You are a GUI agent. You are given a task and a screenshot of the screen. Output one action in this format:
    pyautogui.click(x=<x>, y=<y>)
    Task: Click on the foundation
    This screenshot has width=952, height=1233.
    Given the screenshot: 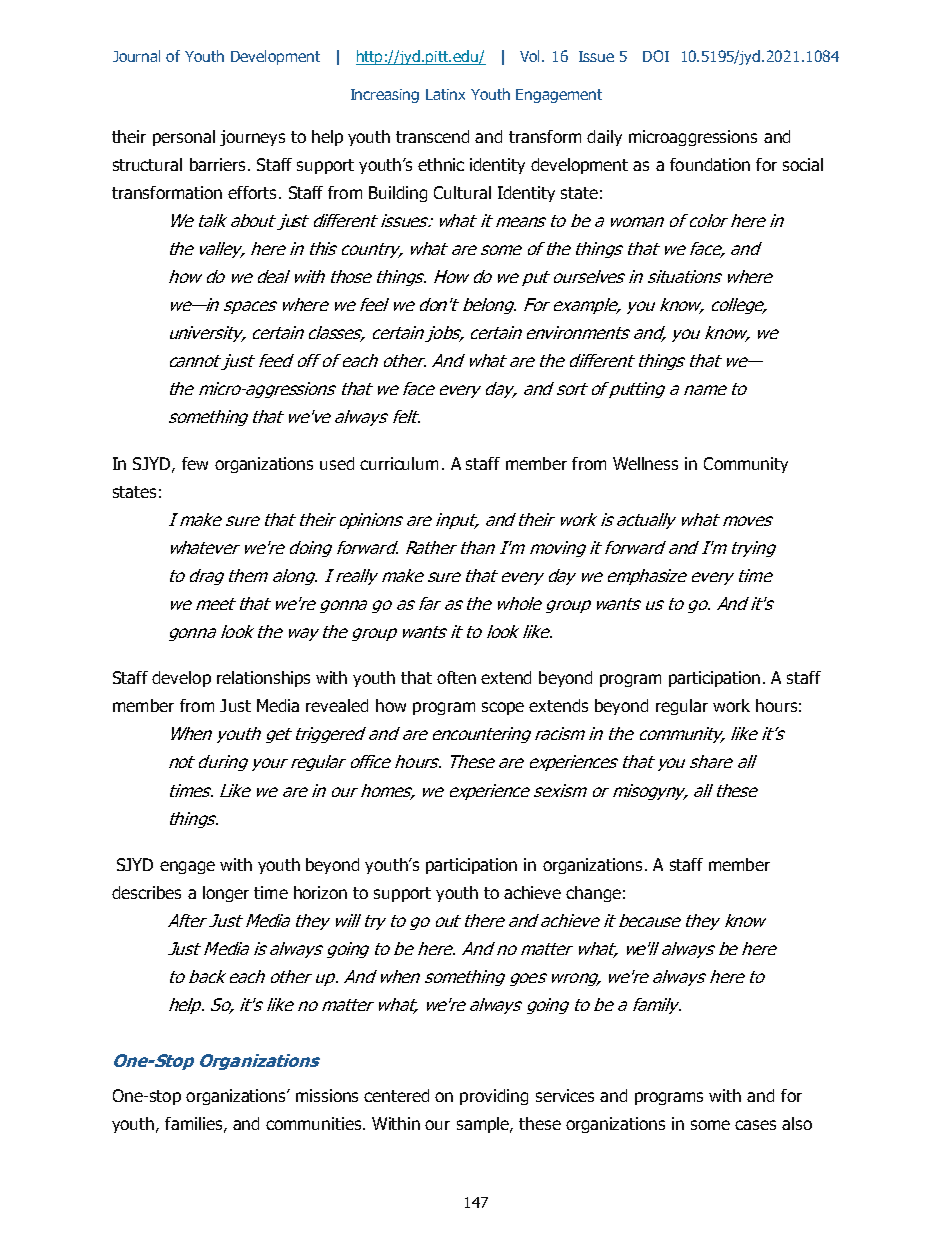 What is the action you would take?
    pyautogui.click(x=710, y=164)
